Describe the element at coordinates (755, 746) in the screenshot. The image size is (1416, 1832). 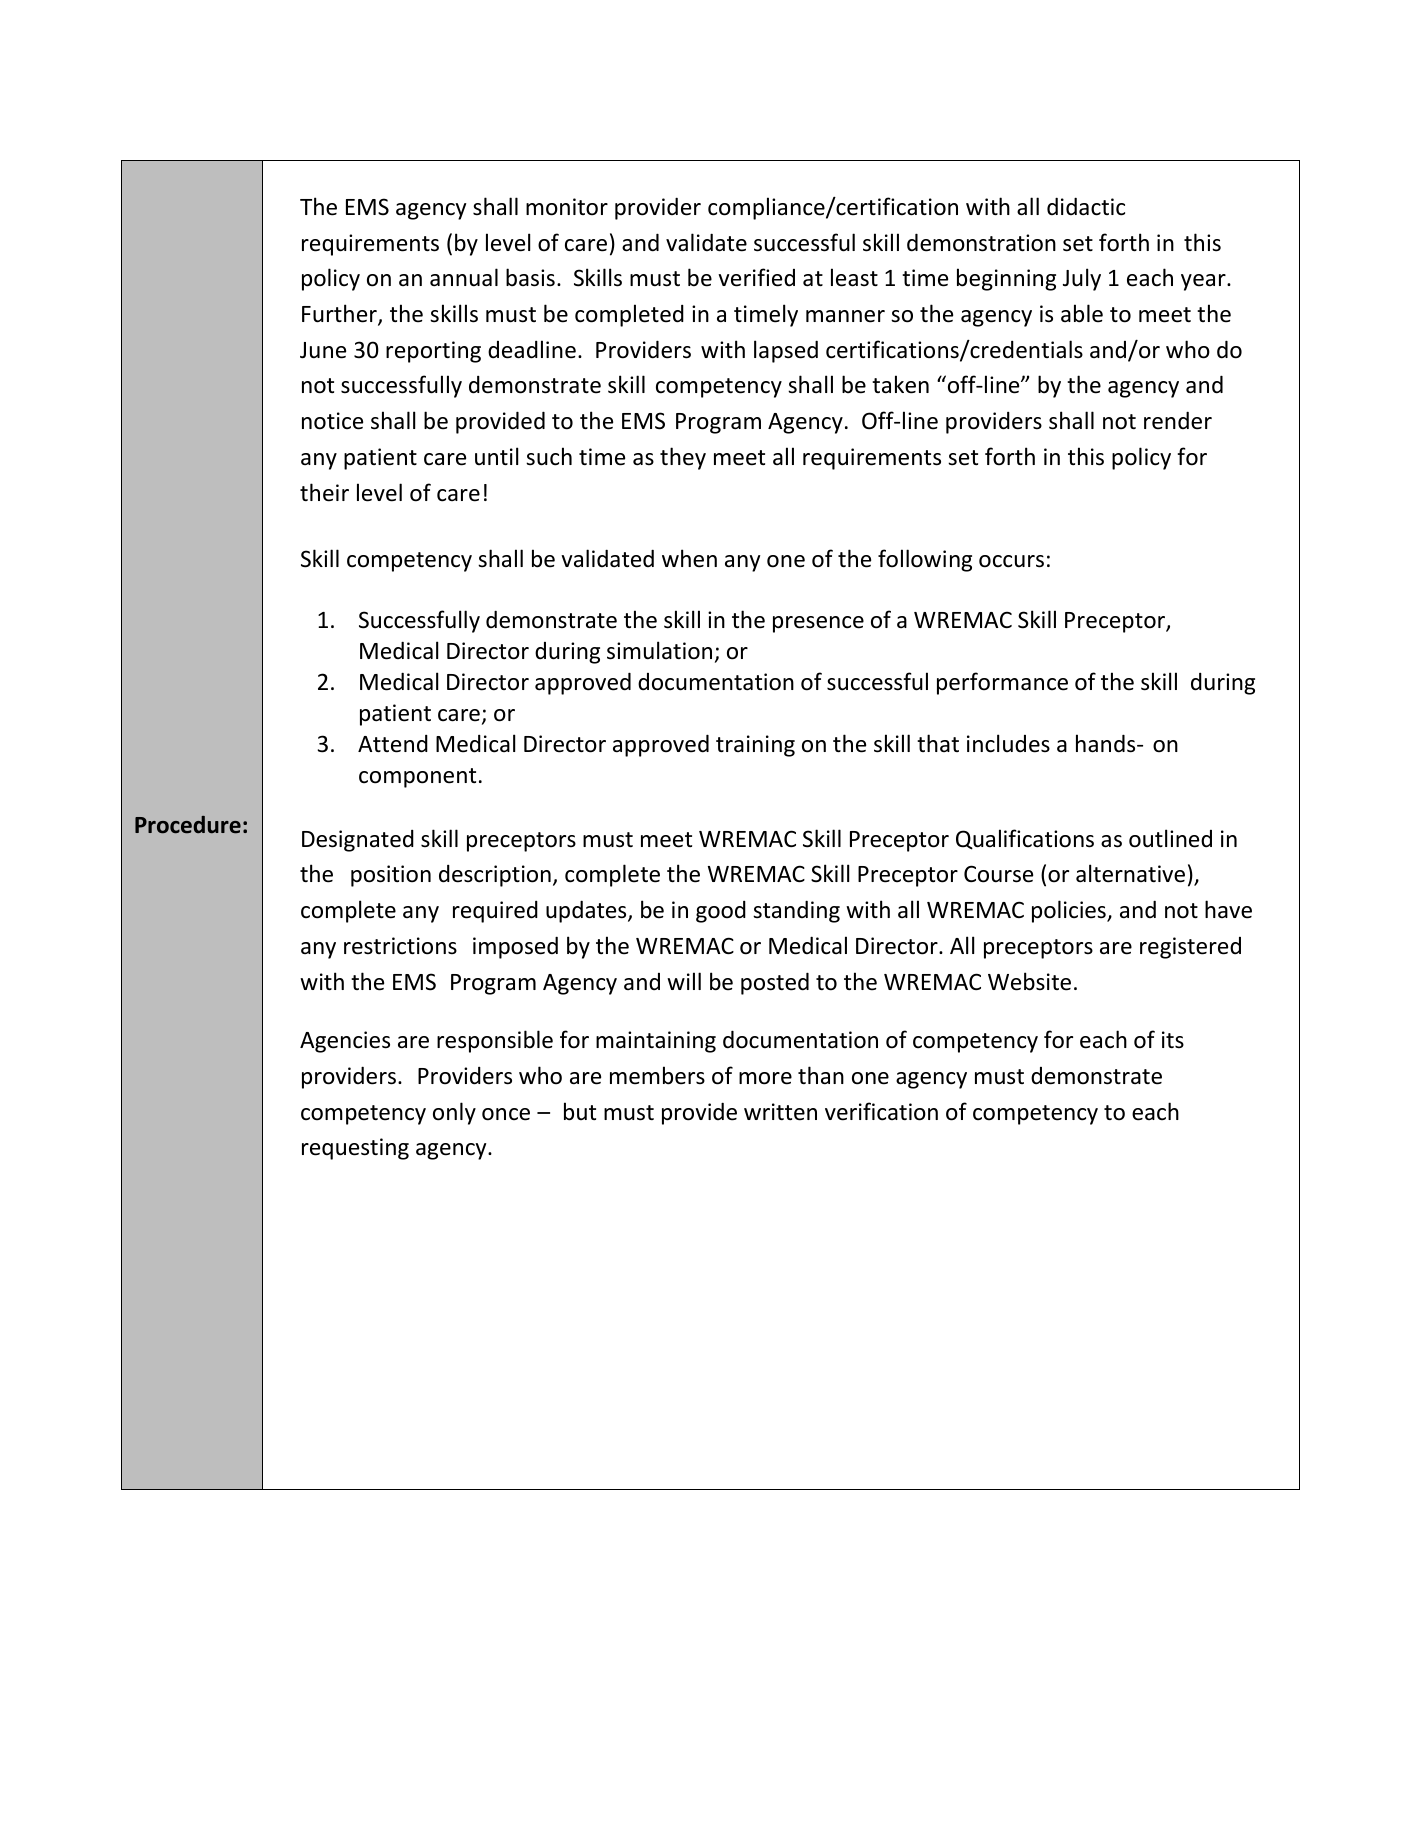
I see `training` at that location.
